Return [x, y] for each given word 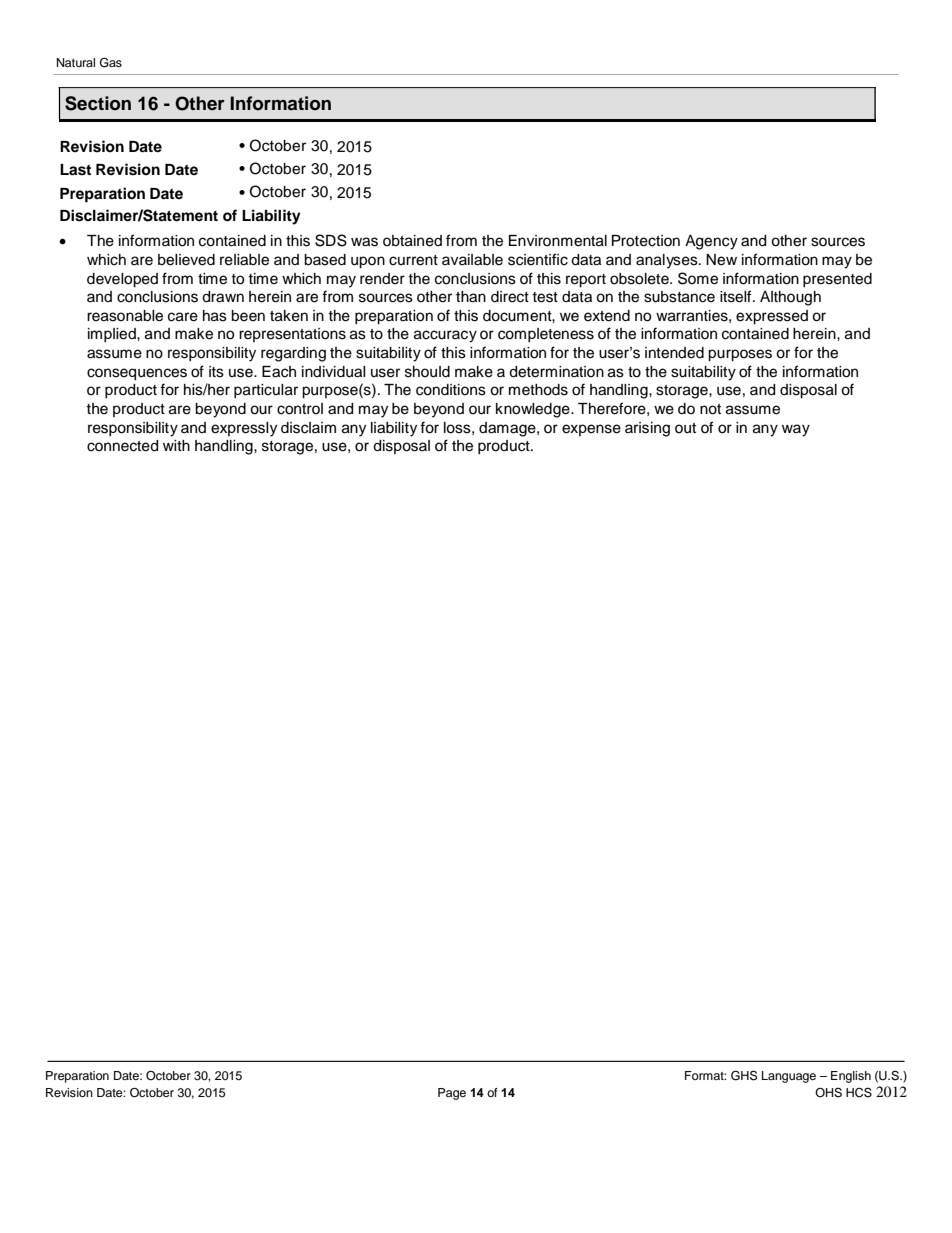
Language [789, 1077]
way [796, 430]
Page [452, 1094]
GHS [744, 1075]
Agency [711, 242]
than [471, 297]
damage [508, 429]
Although [790, 298]
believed [186, 260]
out [685, 428]
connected [122, 446]
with [176, 445]
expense [591, 430]
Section [98, 103]
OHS [828, 1093]
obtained [412, 241]
